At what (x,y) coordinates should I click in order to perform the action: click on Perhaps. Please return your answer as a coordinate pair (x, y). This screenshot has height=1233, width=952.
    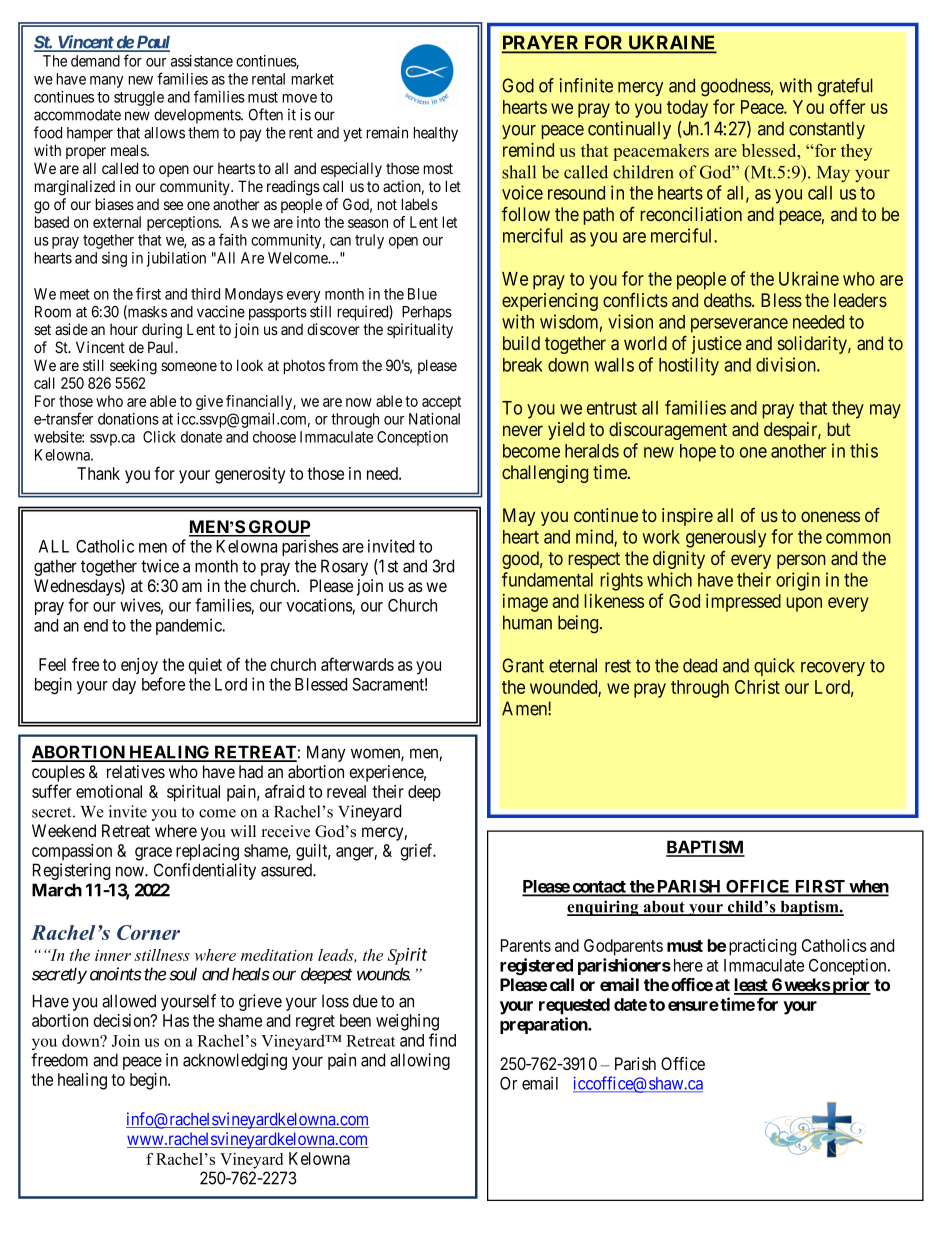
    Looking at the image, I should click on (427, 313).
